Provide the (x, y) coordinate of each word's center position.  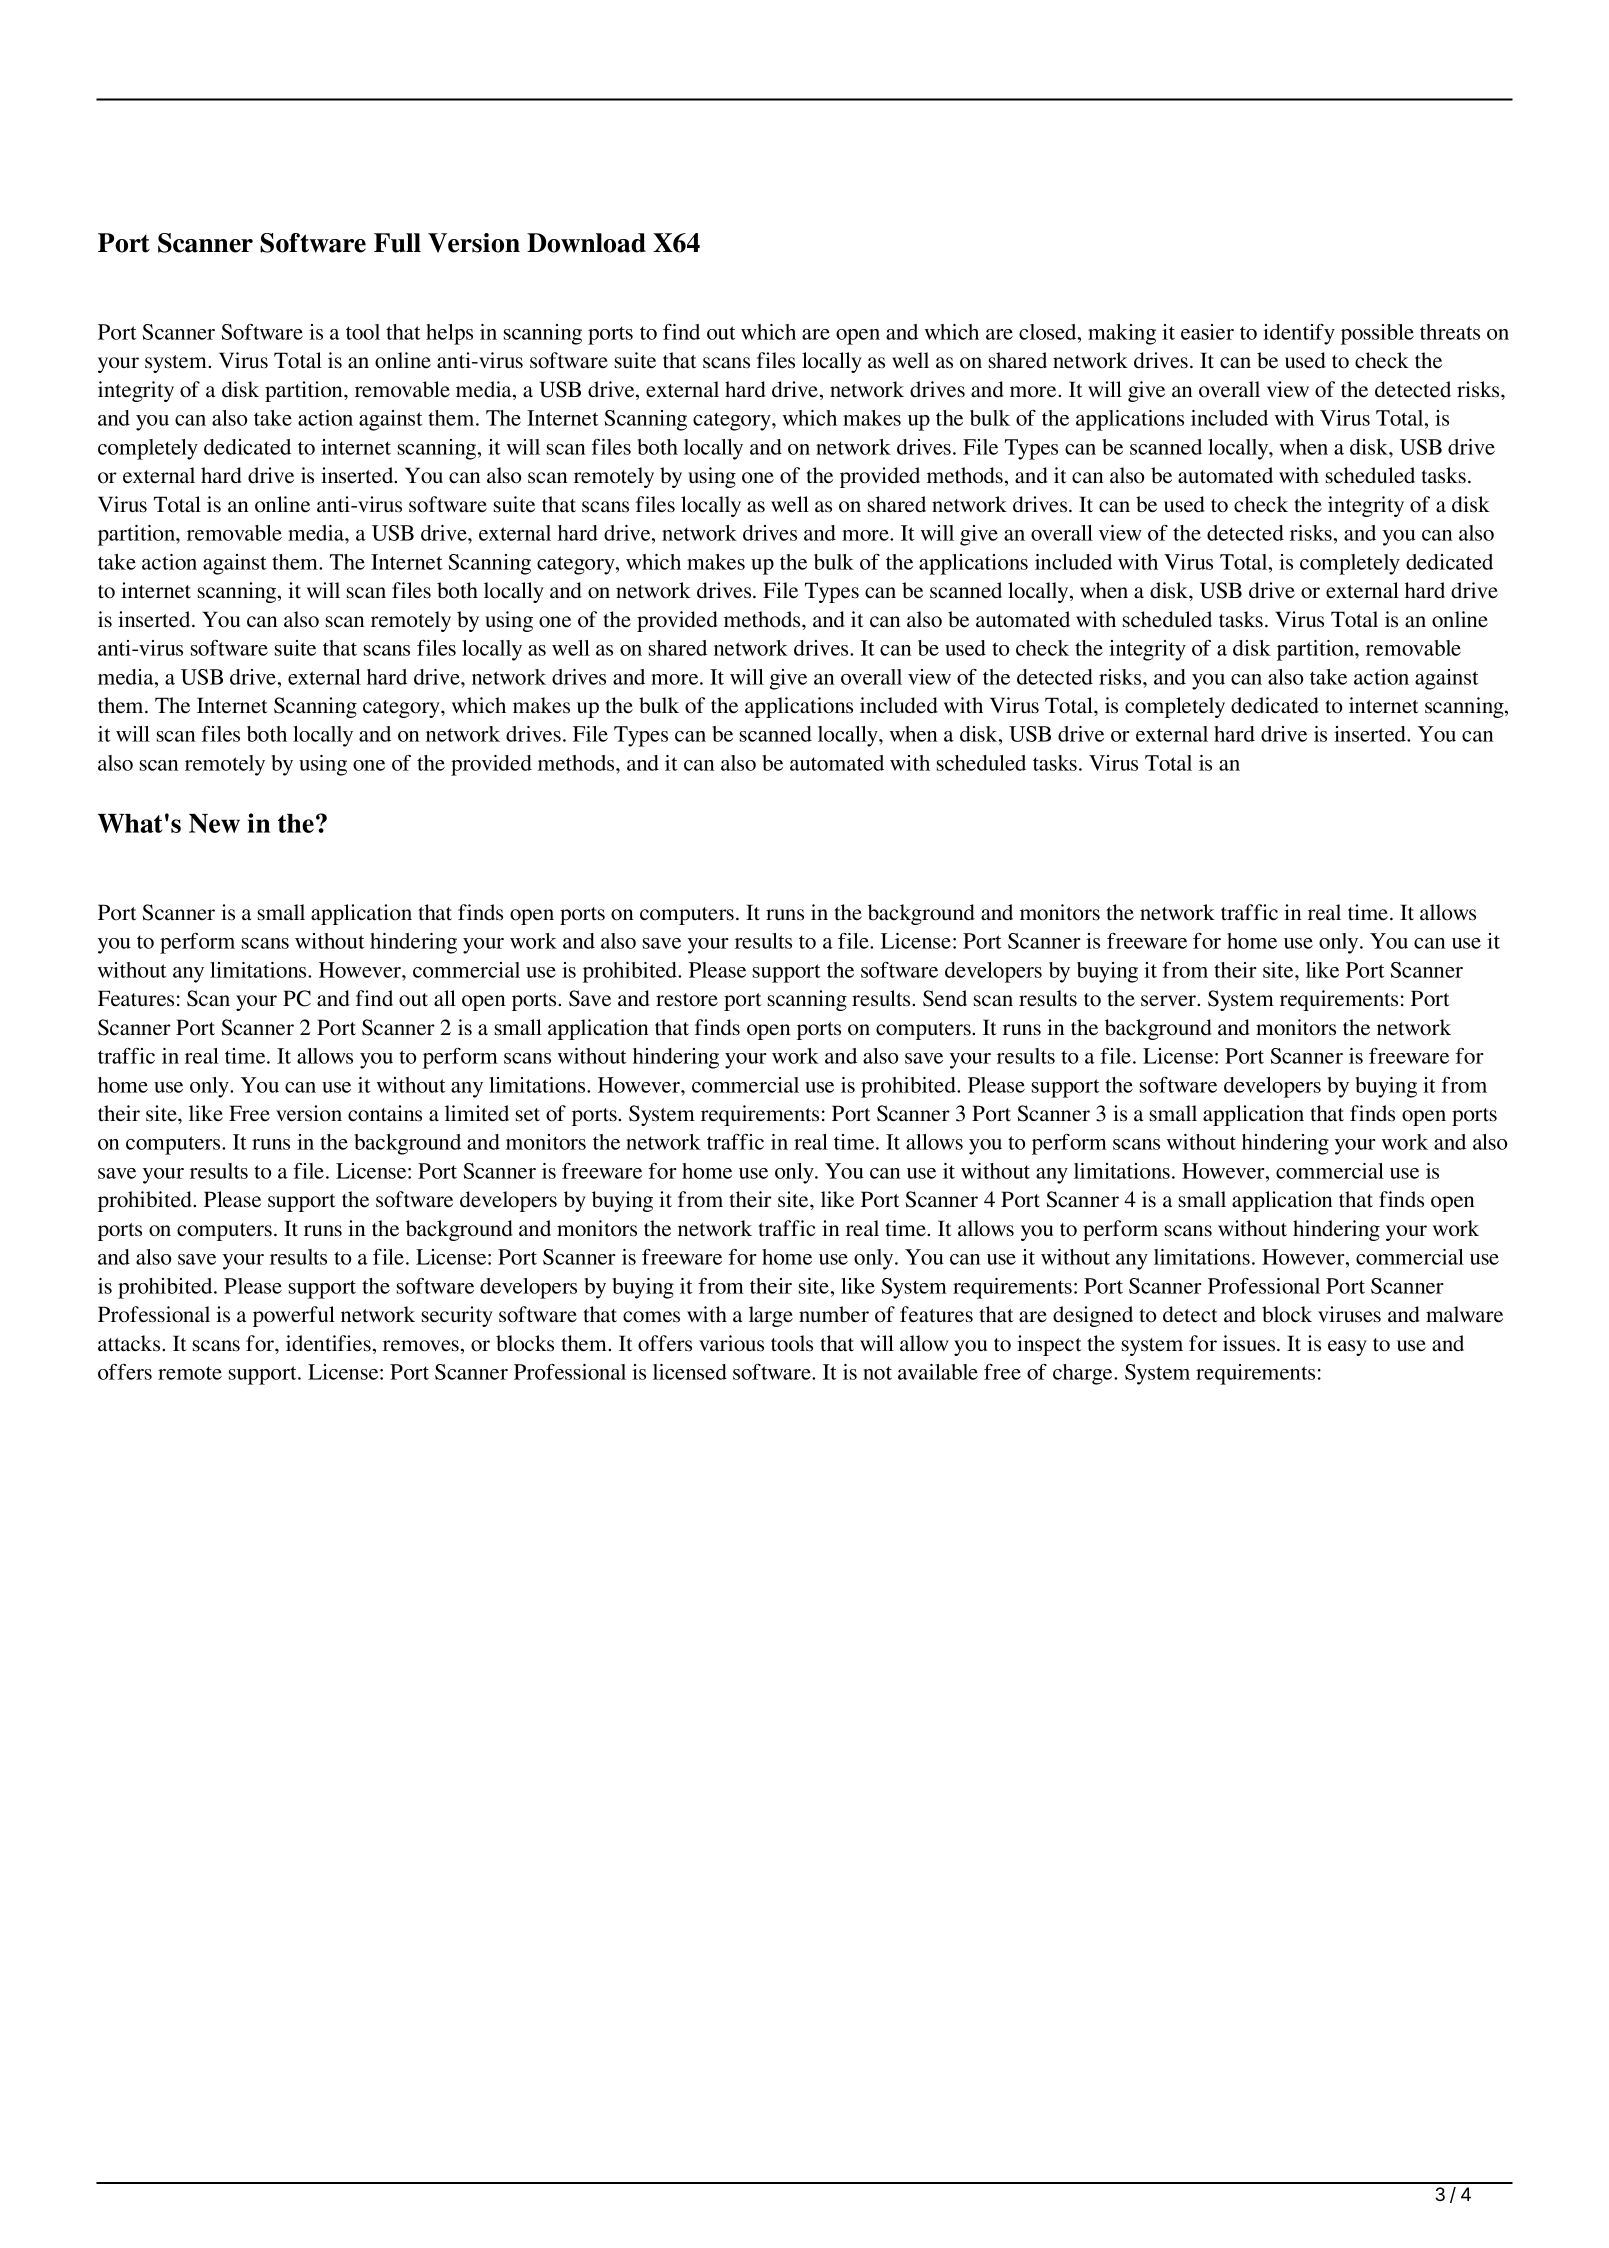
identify (1299, 334)
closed (1049, 332)
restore (687, 1000)
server (1170, 1001)
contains (385, 1113)
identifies (328, 1343)
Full (397, 243)
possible (1377, 334)
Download (586, 243)
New (214, 823)
